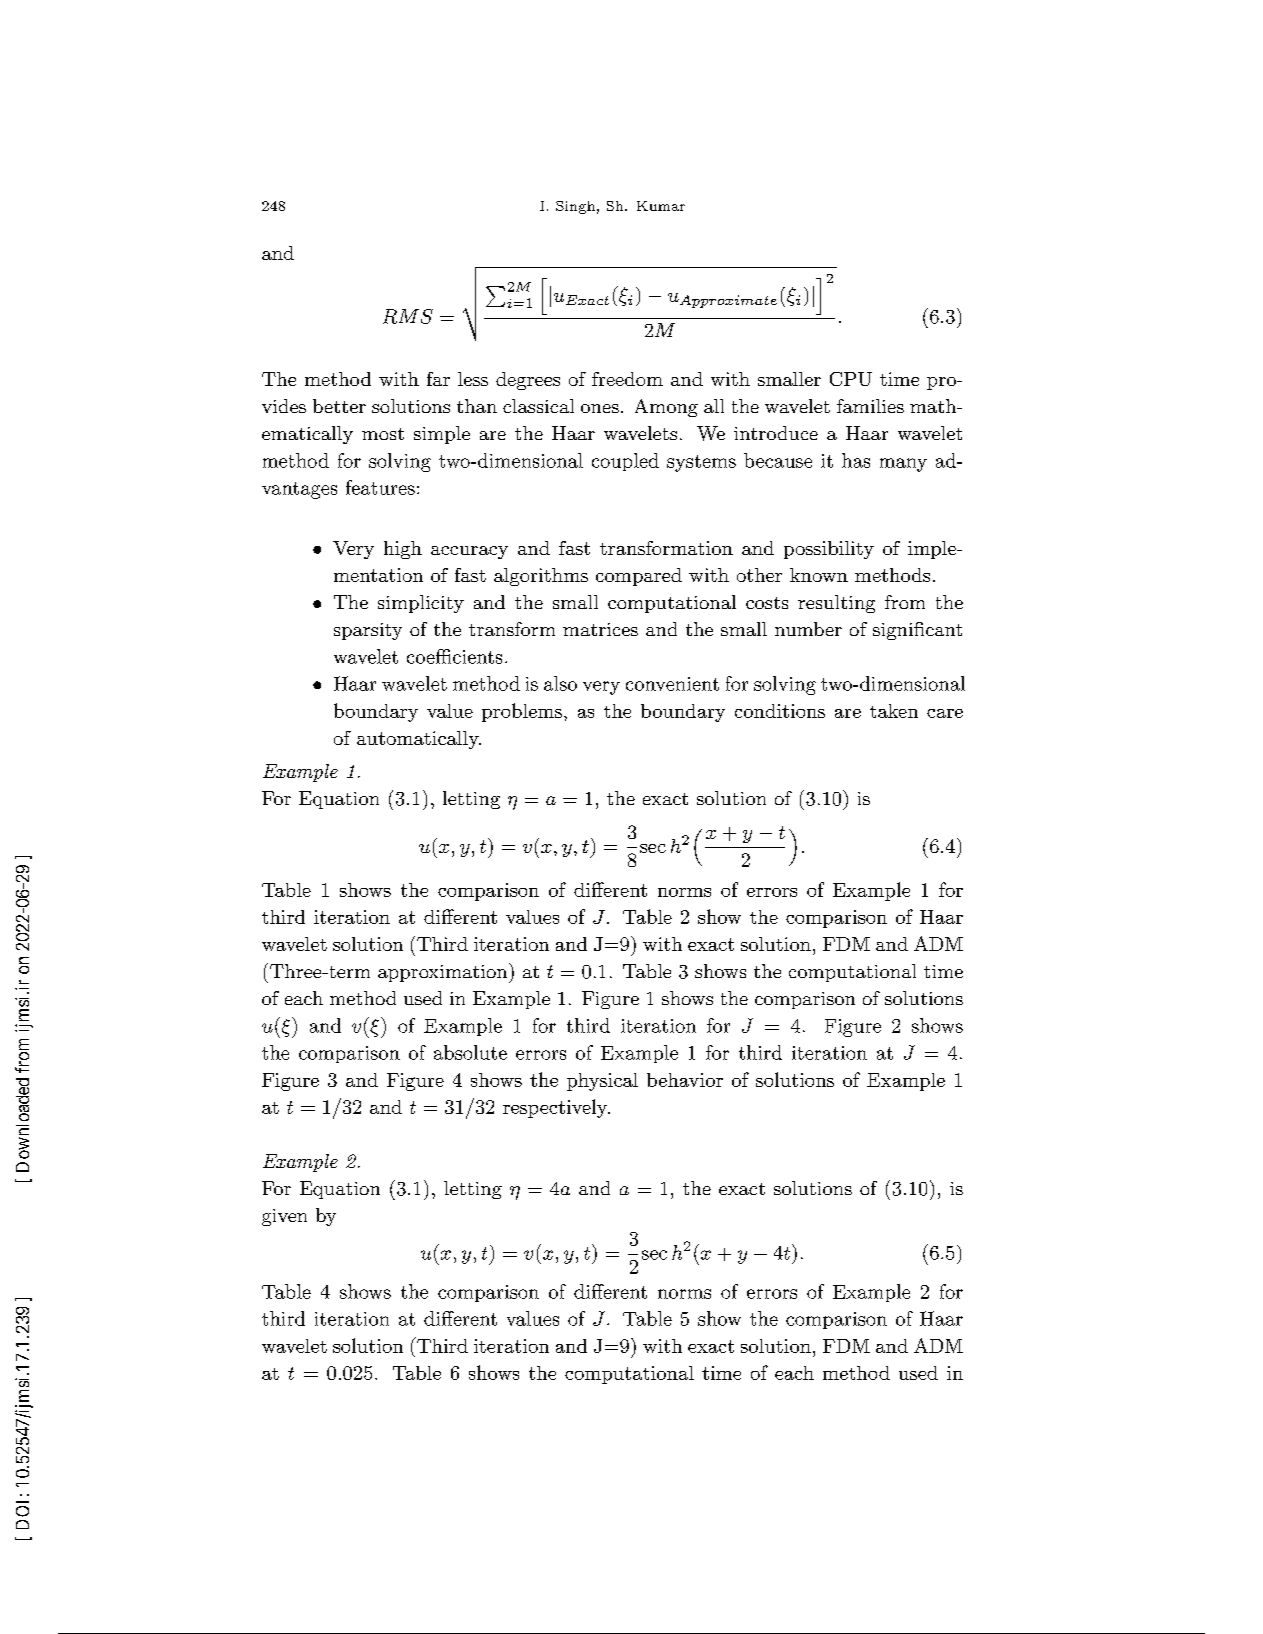 Image resolution: width=1263 pixels, height=1634 pixels. What do you see at coordinates (556, 1108) in the screenshot?
I see `respectively` at bounding box center [556, 1108].
